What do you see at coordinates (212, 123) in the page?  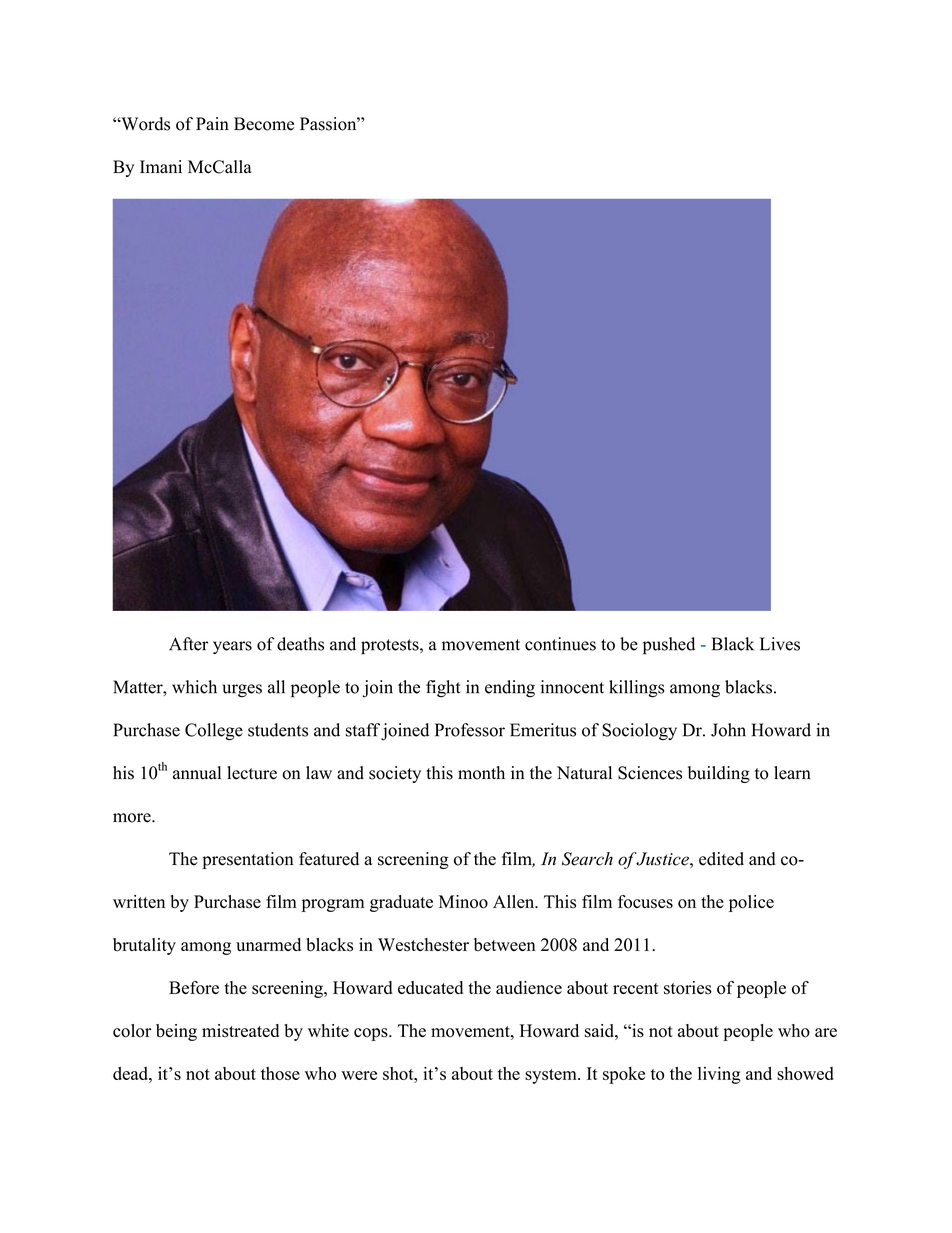 I see `Pain` at bounding box center [212, 123].
